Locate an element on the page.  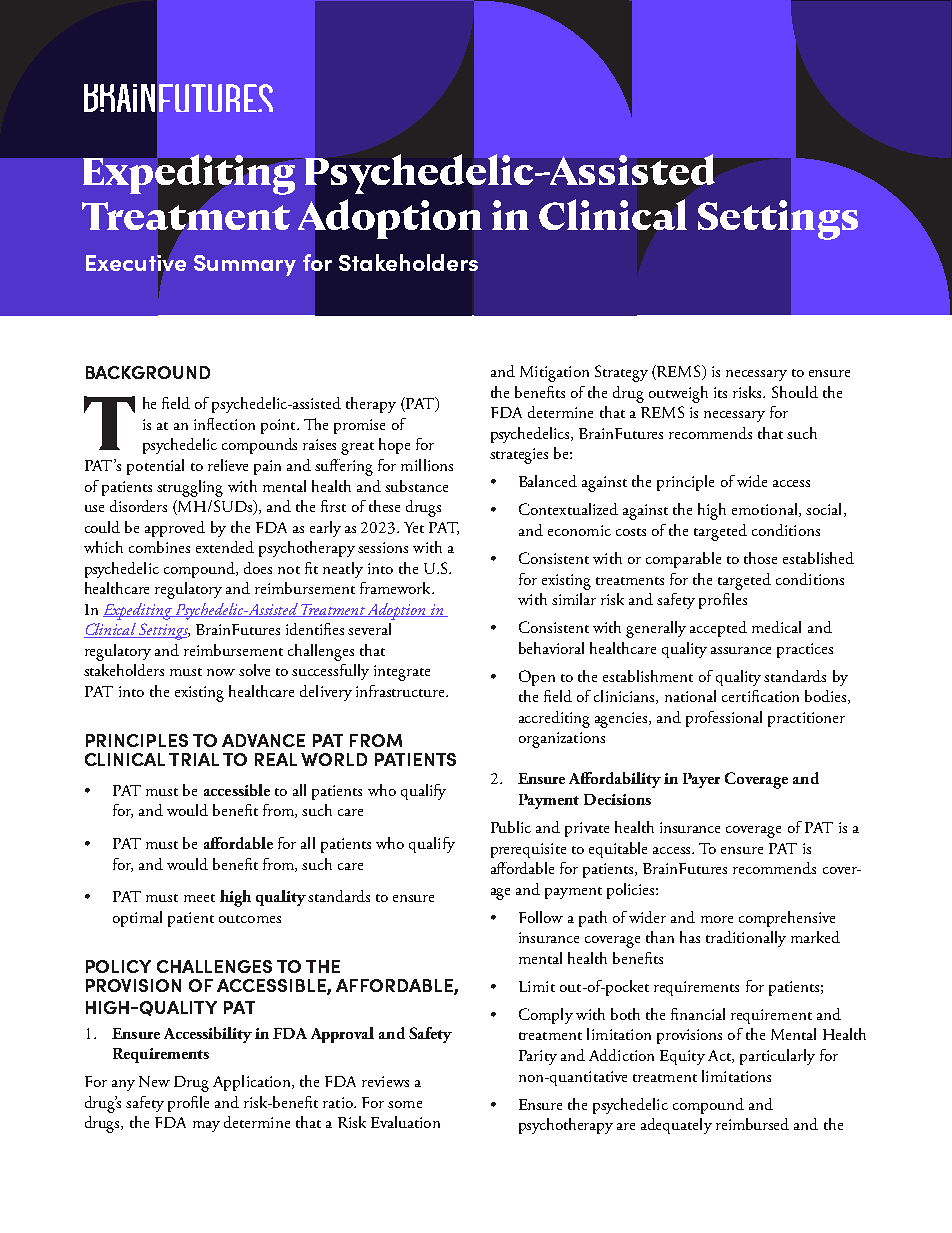
New is located at coordinates (154, 1081).
